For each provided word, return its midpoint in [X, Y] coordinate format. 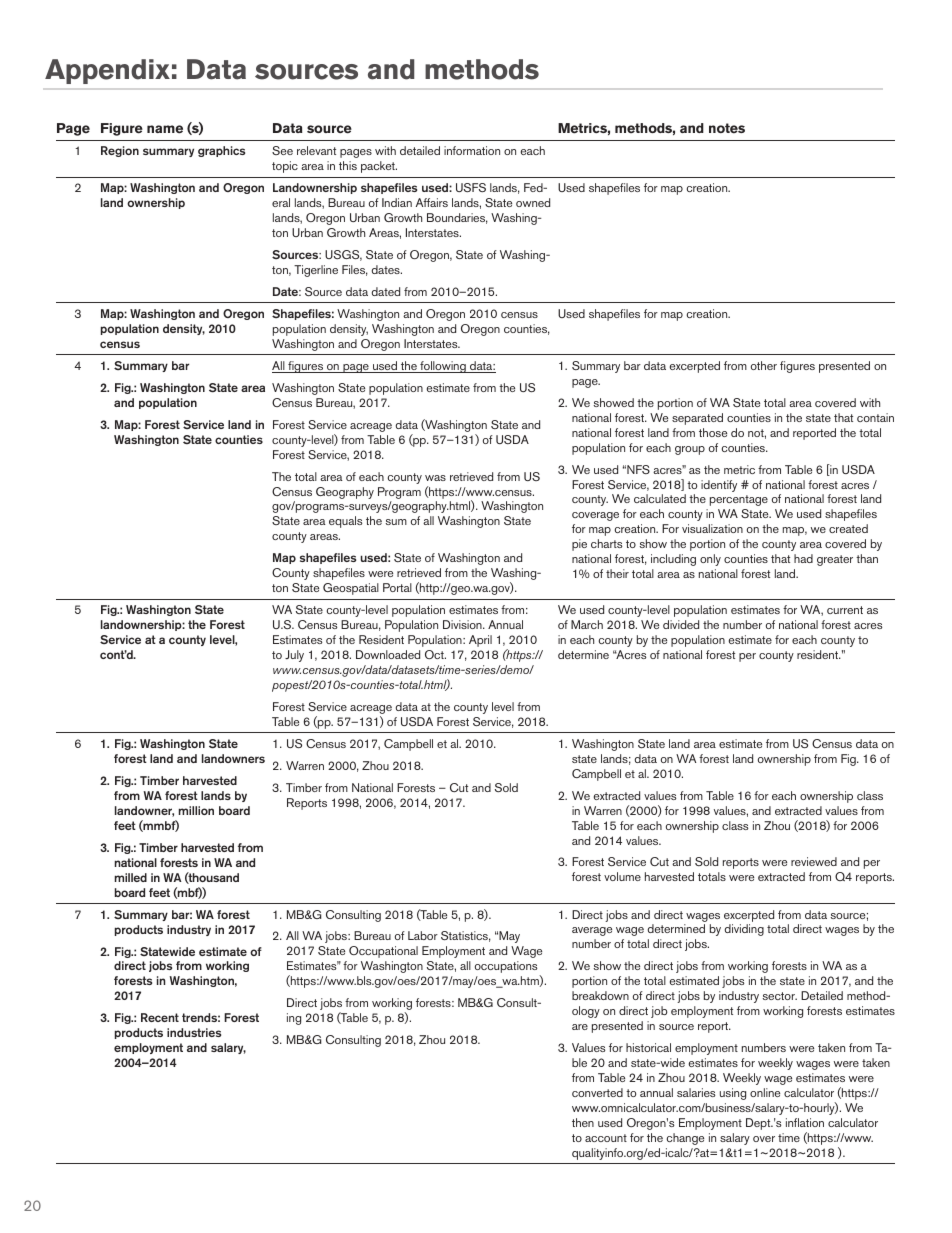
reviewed [814, 861]
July [294, 656]
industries [194, 1032]
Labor [423, 935]
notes [727, 128]
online [765, 1092]
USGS [343, 255]
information [472, 150]
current [845, 610]
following [443, 367]
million [196, 810]
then [583, 1122]
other [764, 365]
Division [463, 624]
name [165, 129]
